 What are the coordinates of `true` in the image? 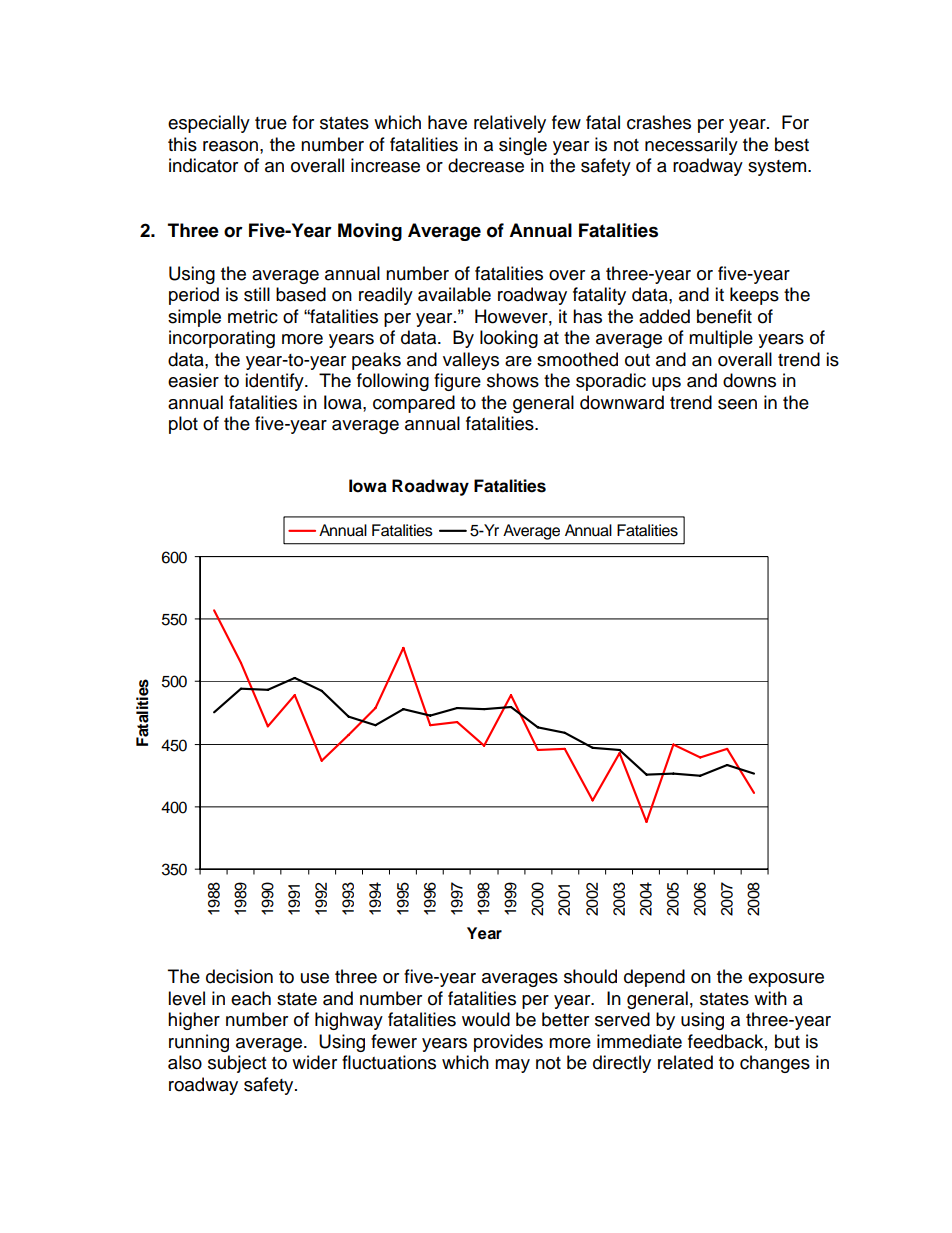 It's located at (271, 123).
